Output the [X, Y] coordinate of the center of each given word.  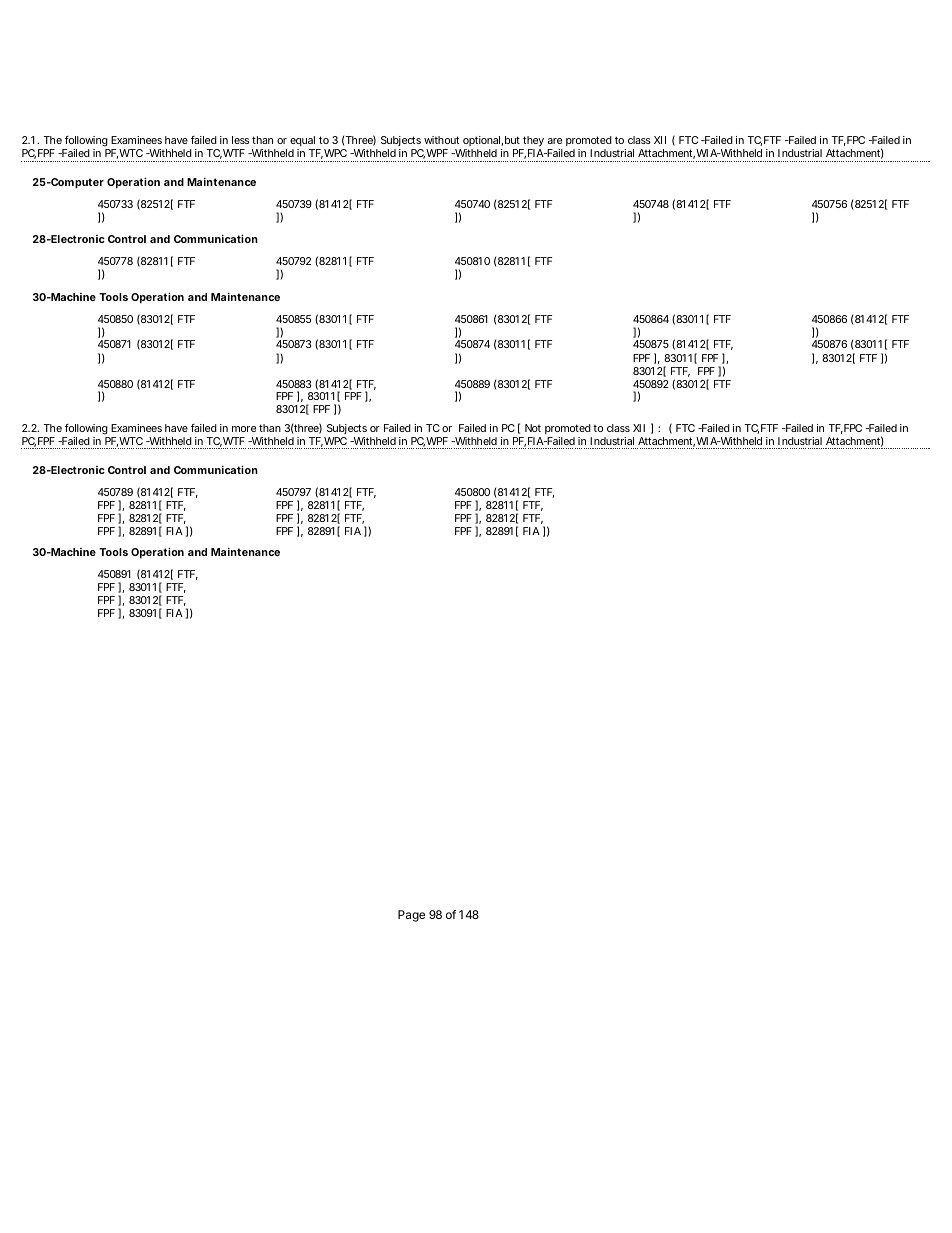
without [441, 140]
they [532, 143]
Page [411, 916]
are [554, 141]
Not [533, 428]
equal [302, 141]
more [244, 429]
